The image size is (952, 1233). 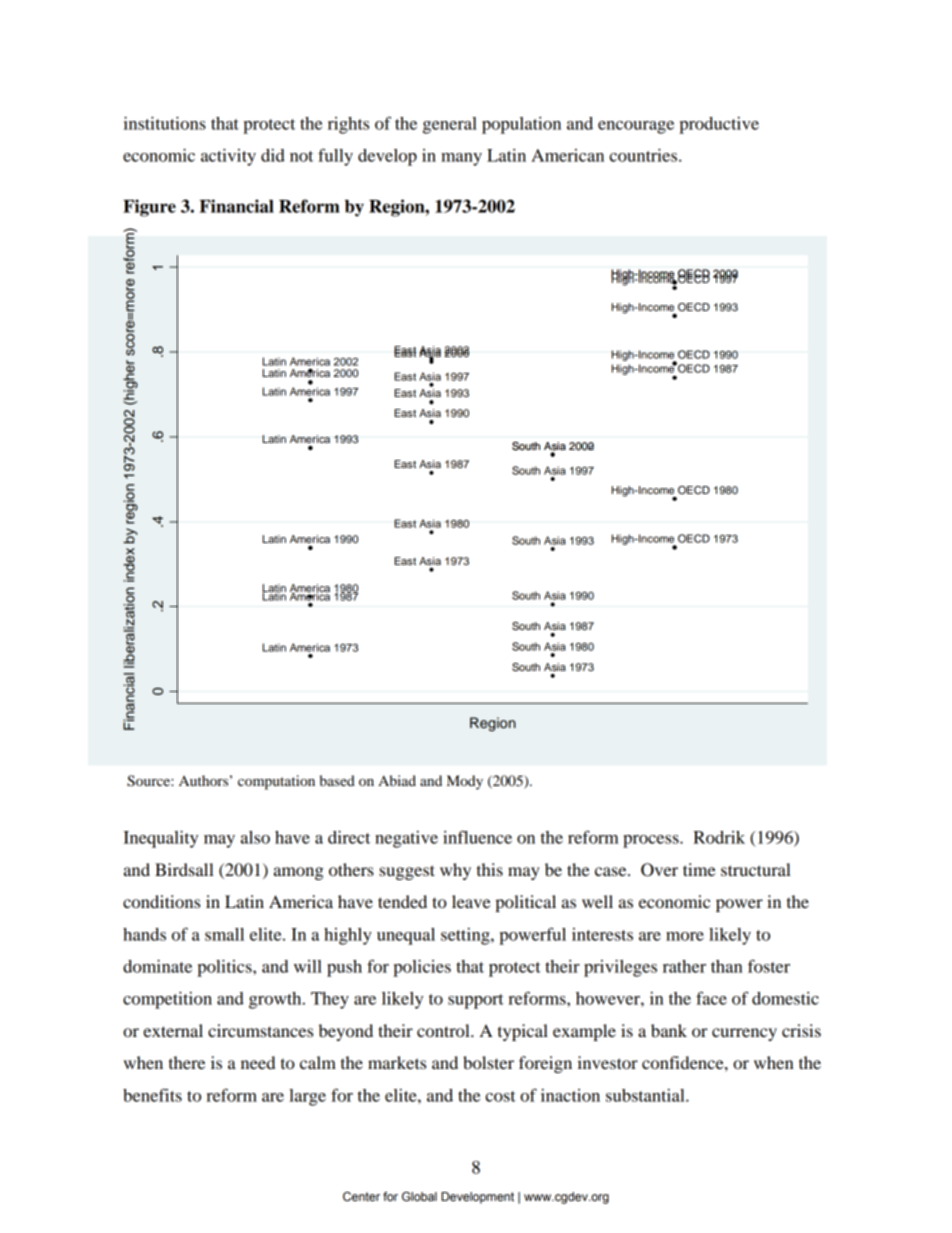 What do you see at coordinates (719, 125) in the image?
I see `productive` at bounding box center [719, 125].
